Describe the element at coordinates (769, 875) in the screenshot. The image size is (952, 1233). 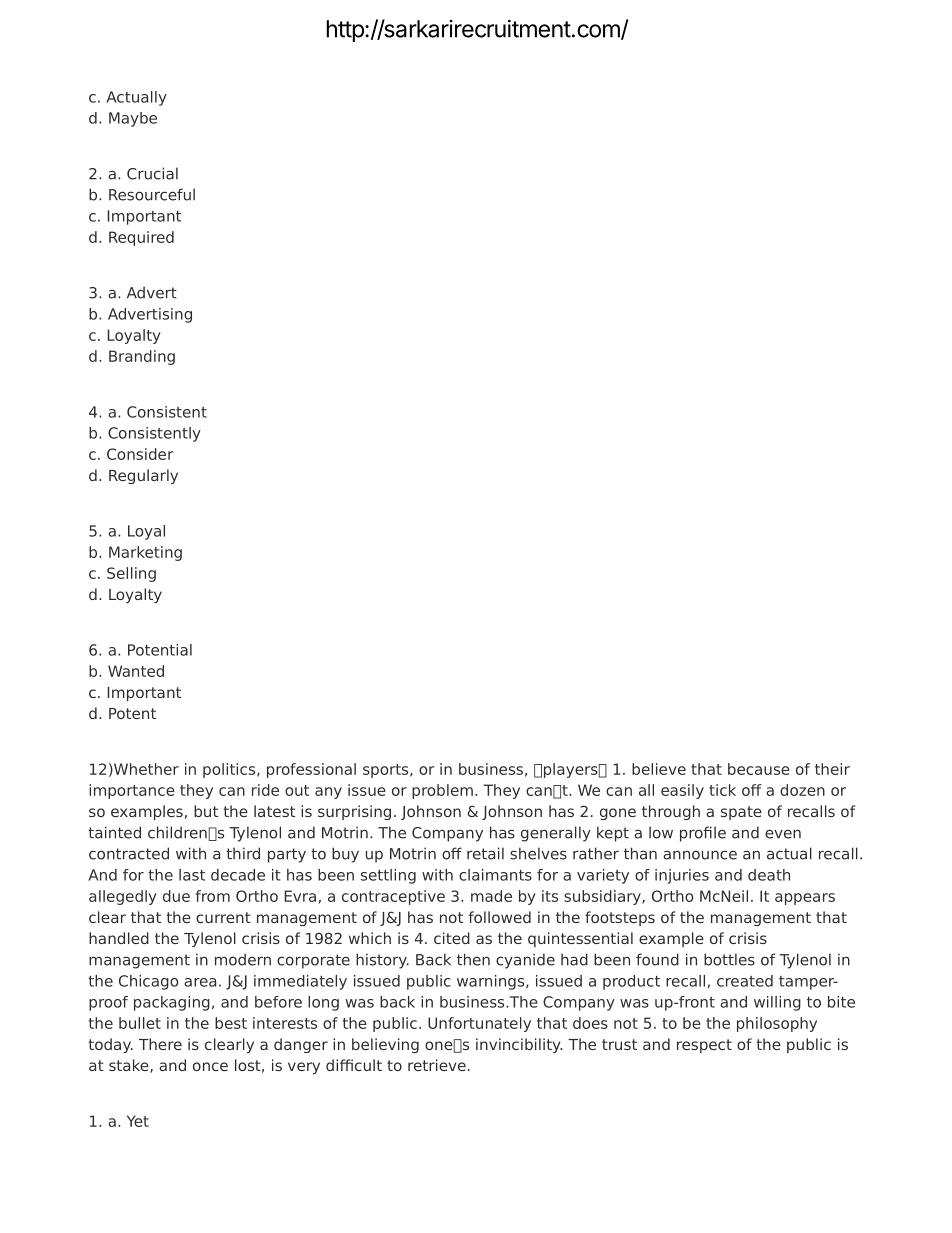
I see `death` at that location.
